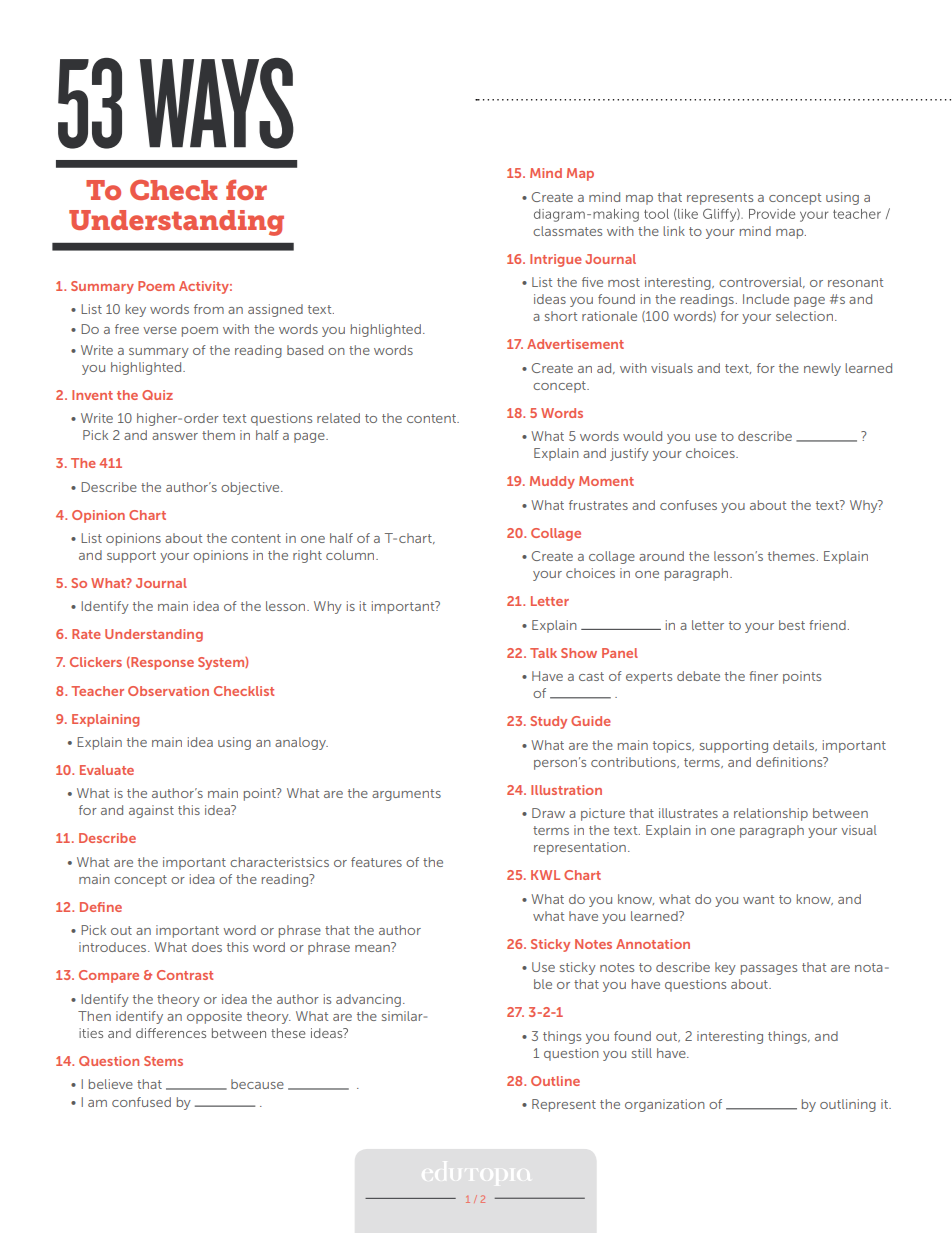 This image has width=952, height=1233. I want to click on Stems, so click(163, 1061).
